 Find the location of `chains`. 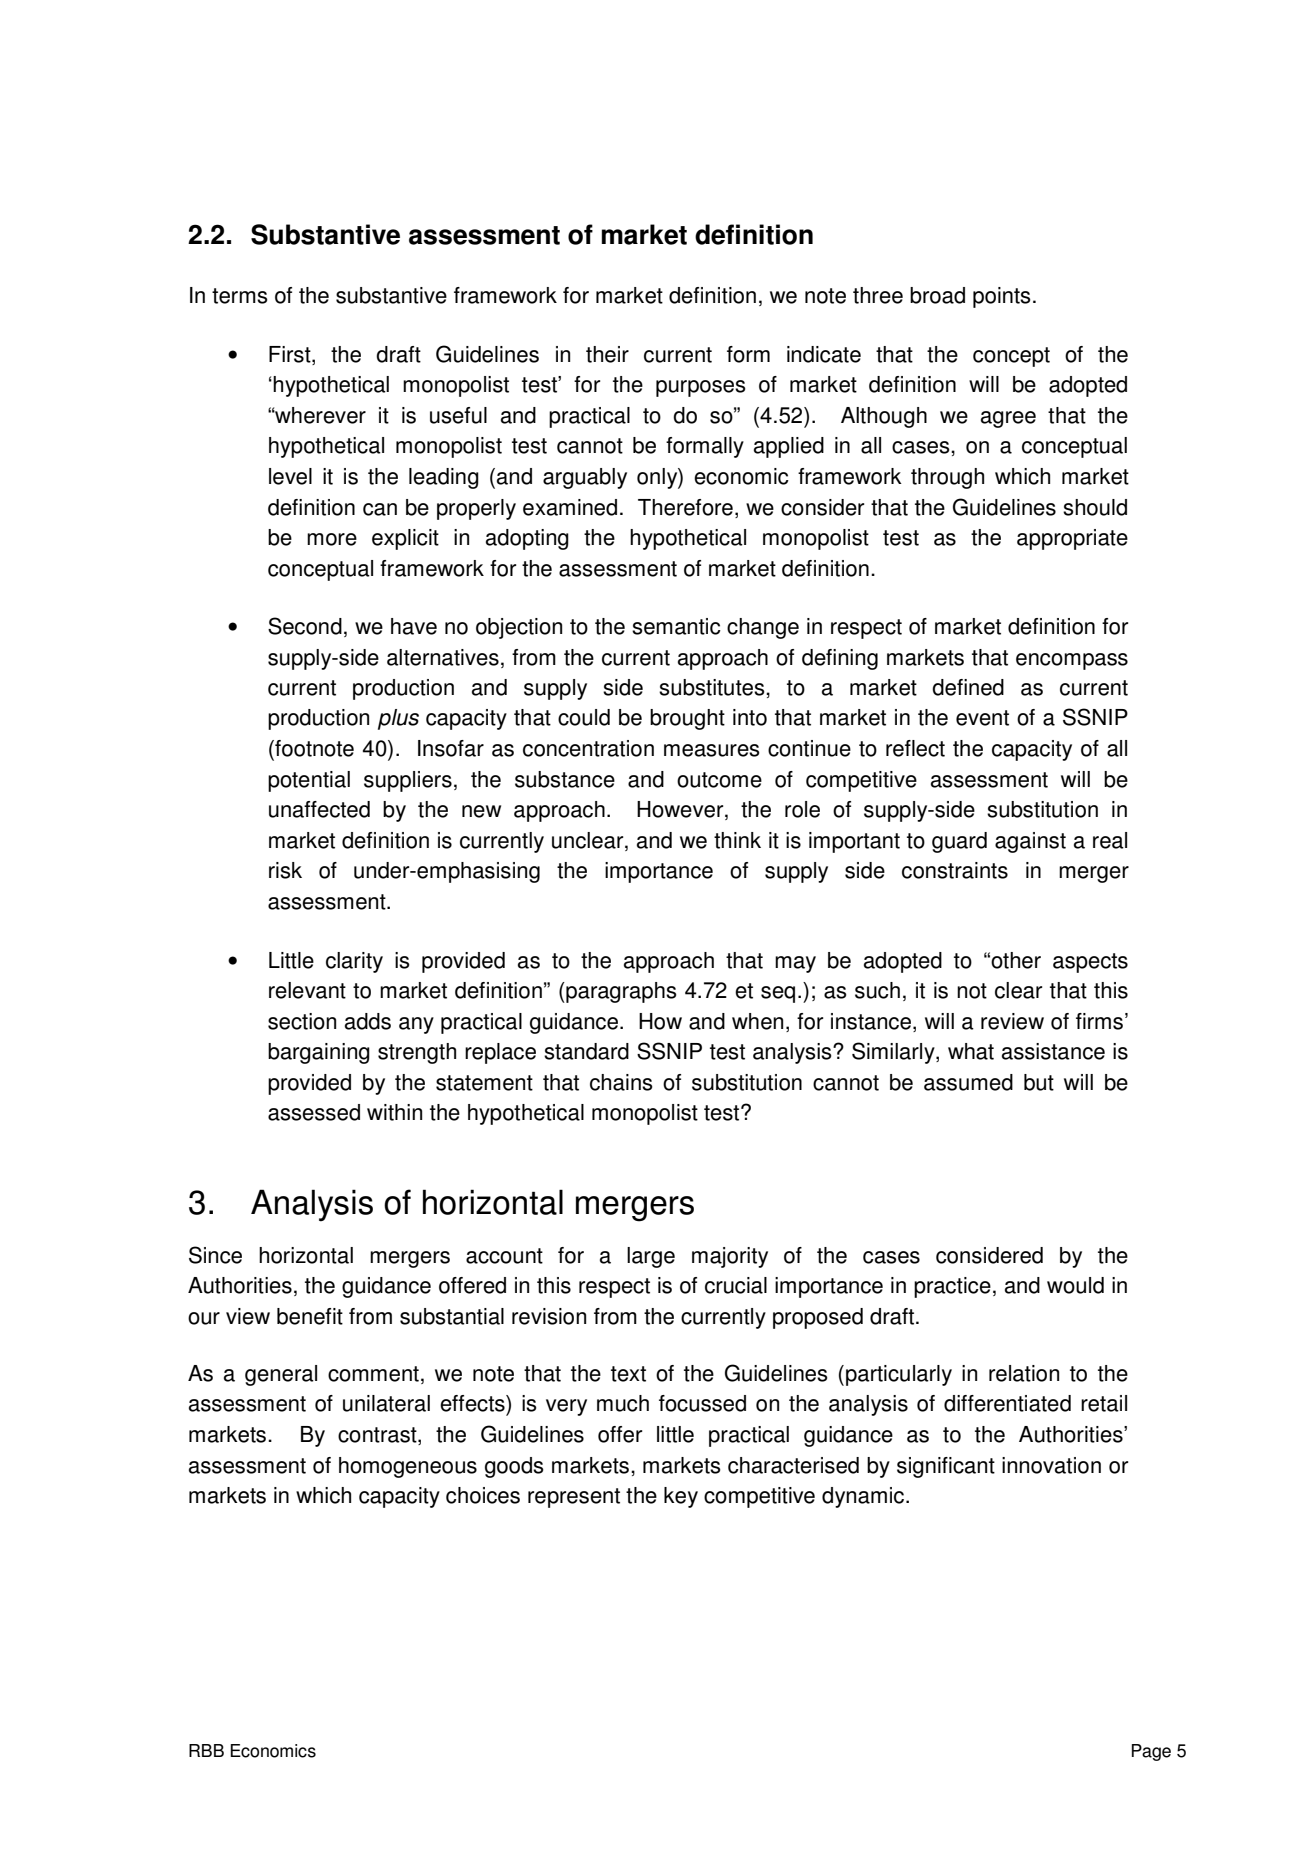

chains is located at coordinates (621, 1082).
